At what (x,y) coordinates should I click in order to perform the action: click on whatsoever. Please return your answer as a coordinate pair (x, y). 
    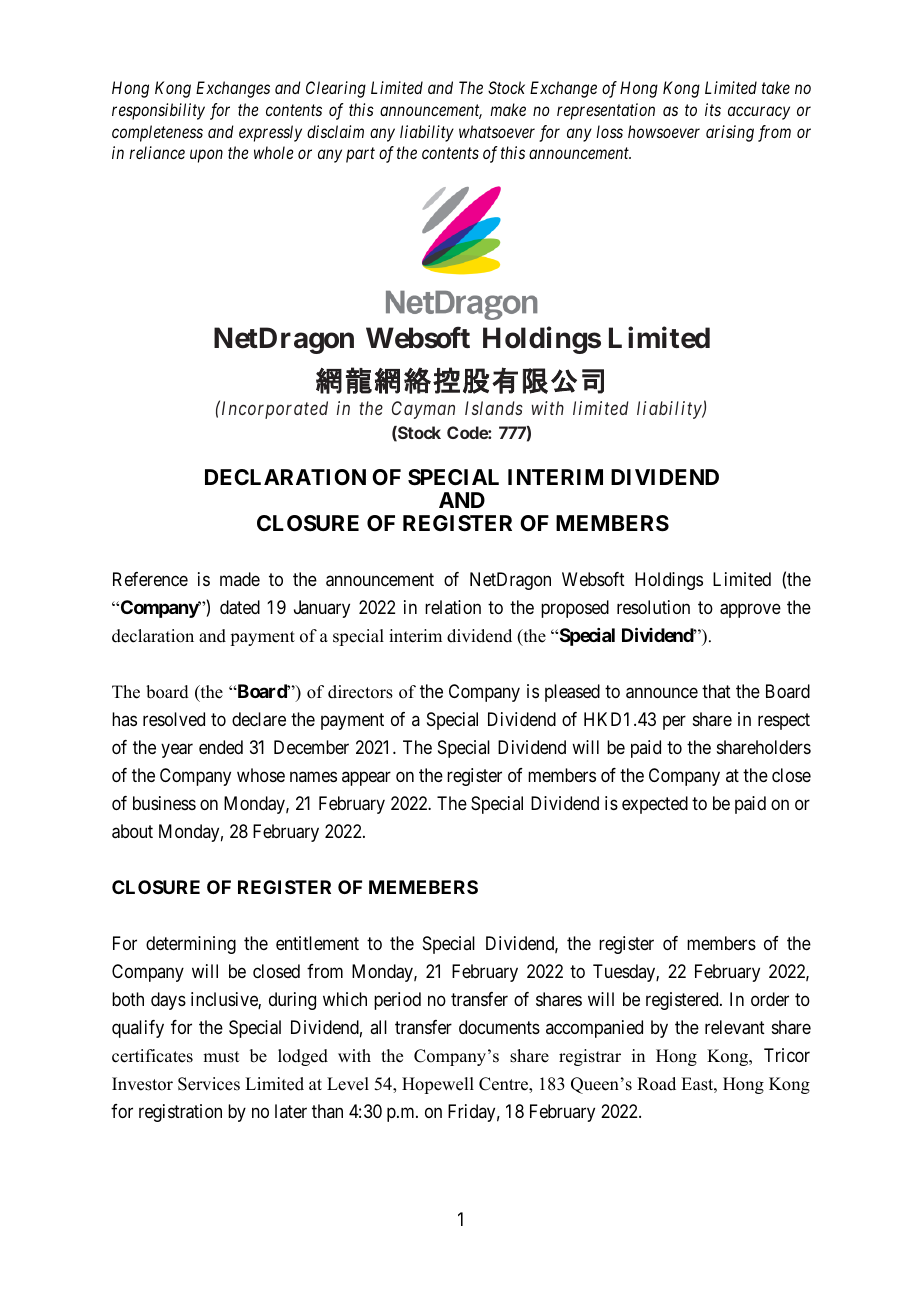
    Looking at the image, I should click on (497, 131).
